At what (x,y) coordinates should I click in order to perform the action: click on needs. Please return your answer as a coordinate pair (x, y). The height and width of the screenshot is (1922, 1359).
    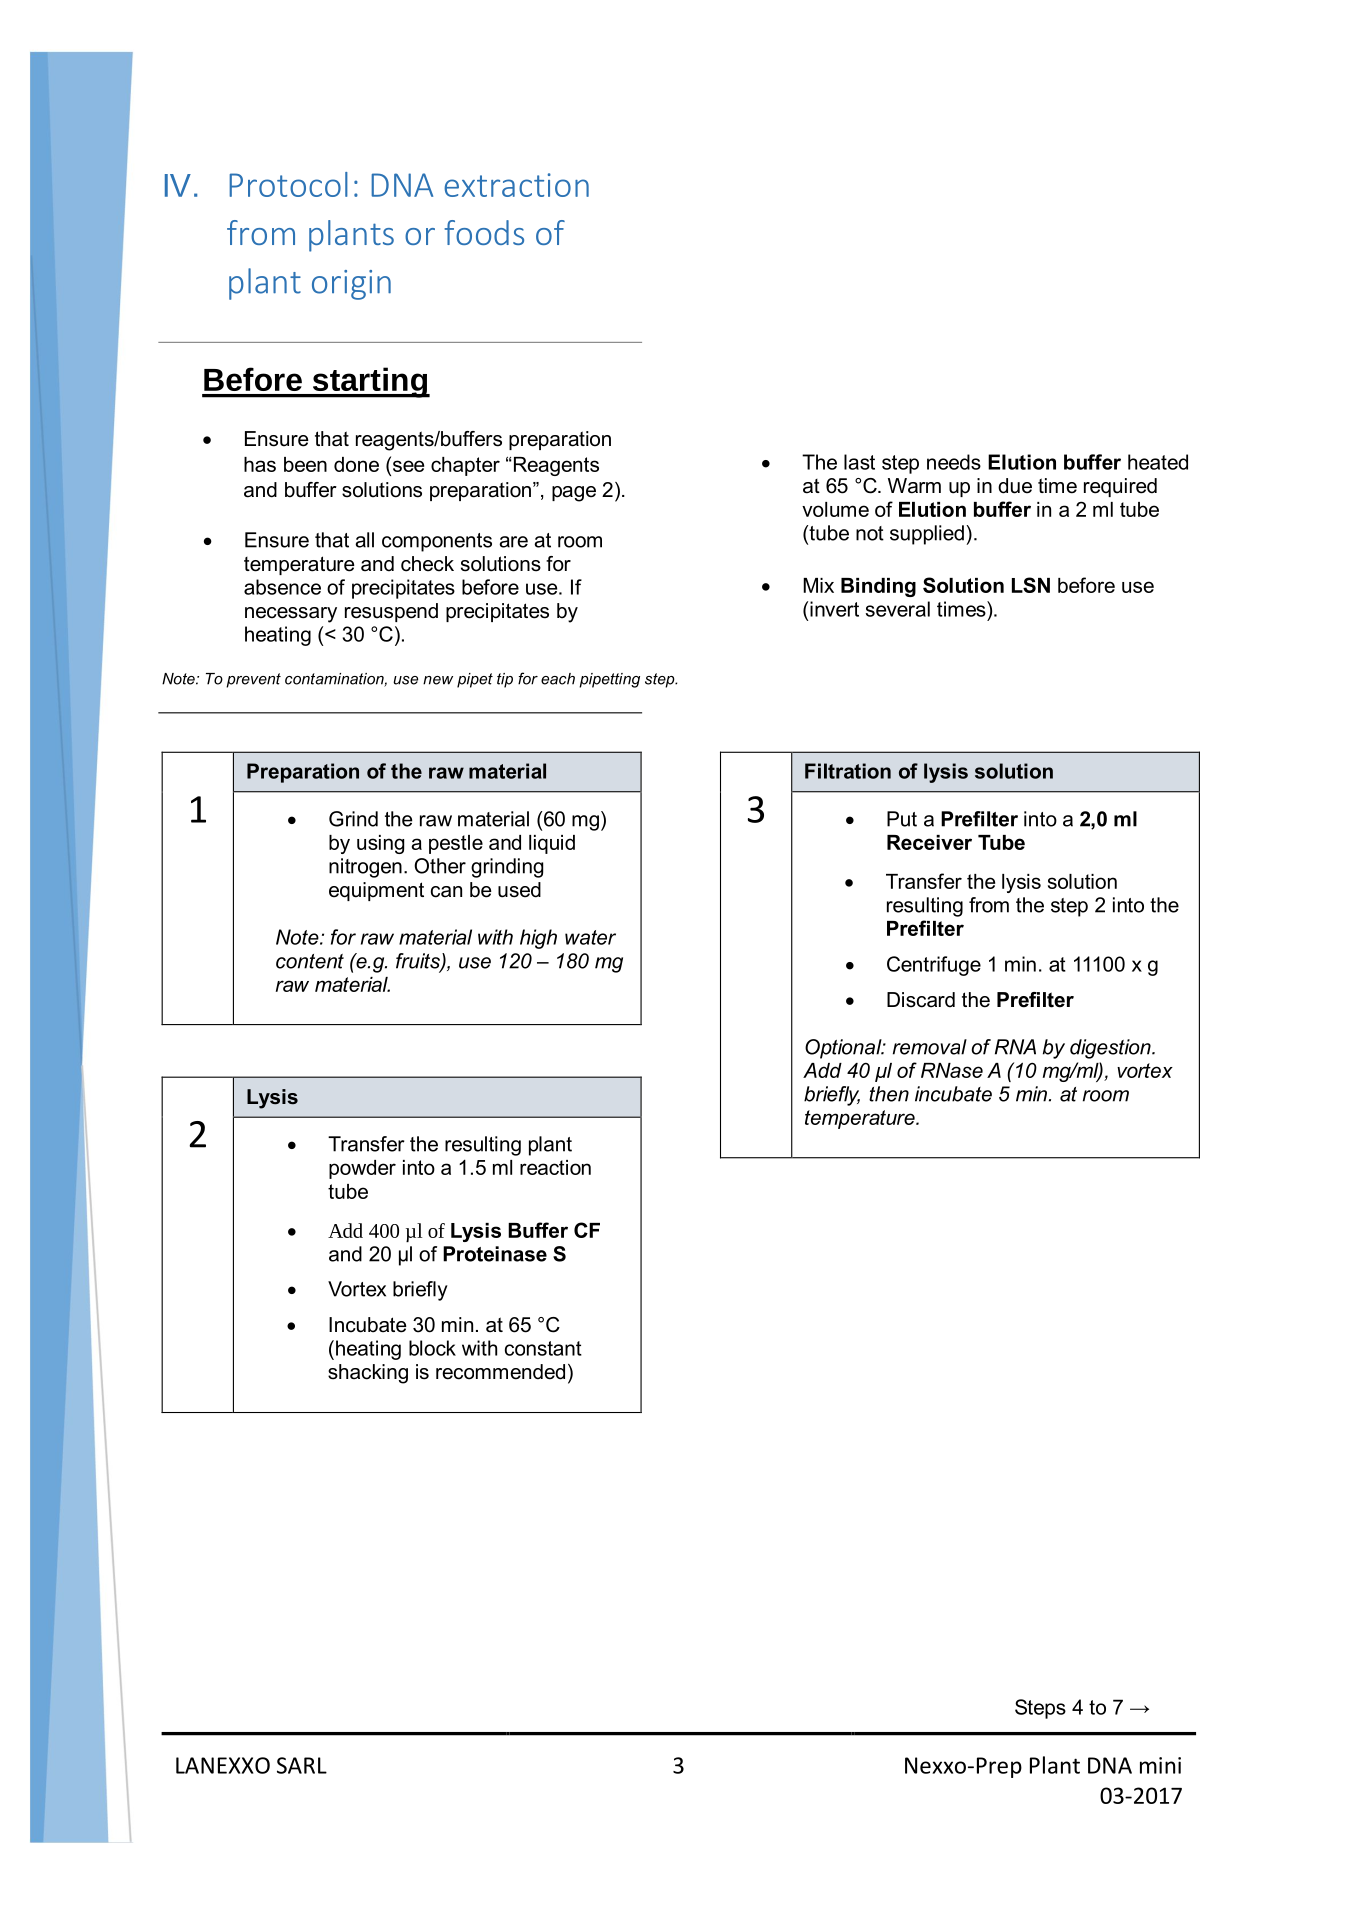
    Looking at the image, I should click on (954, 462).
